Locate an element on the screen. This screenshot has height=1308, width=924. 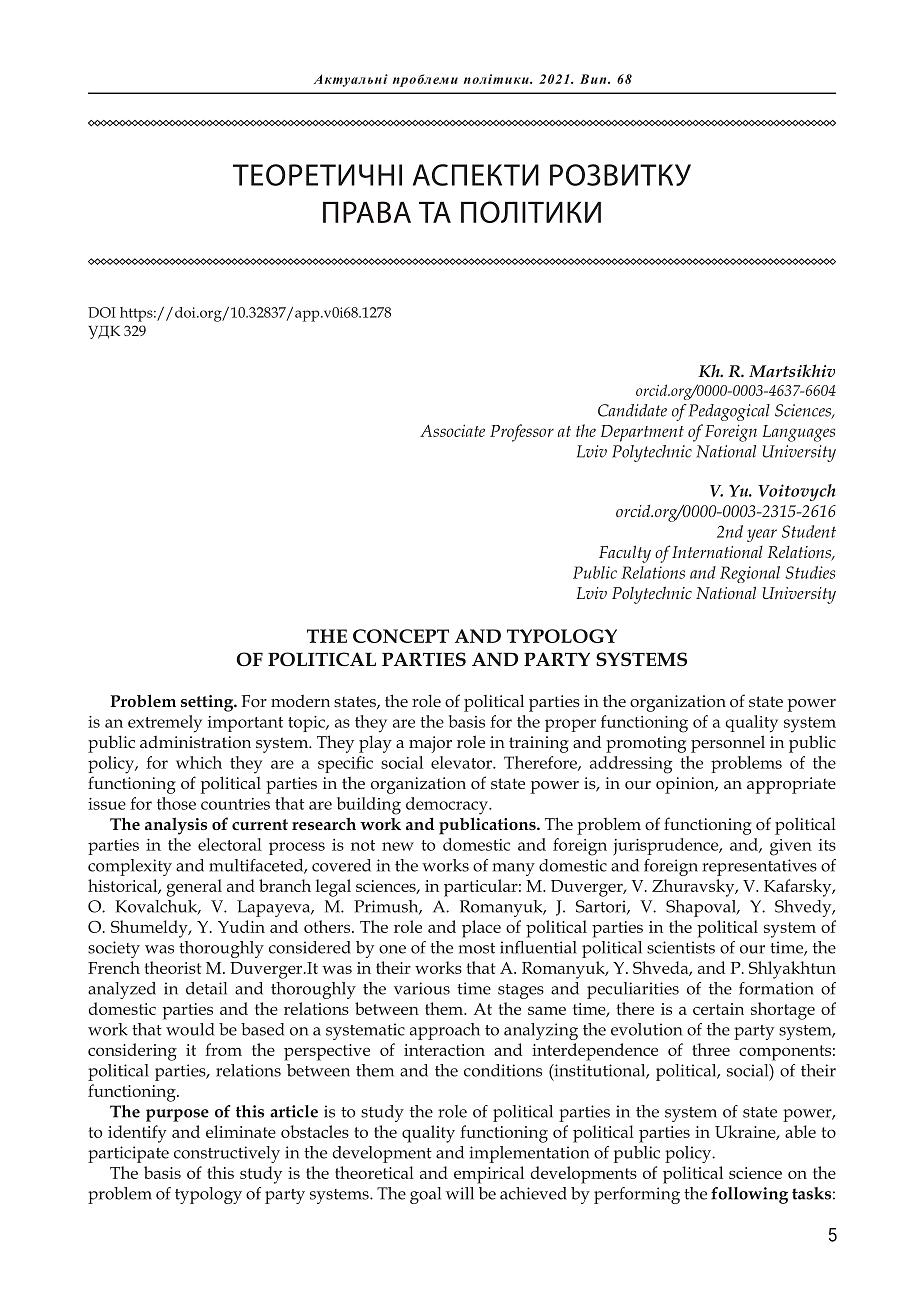
Pedagogical is located at coordinates (729, 412).
